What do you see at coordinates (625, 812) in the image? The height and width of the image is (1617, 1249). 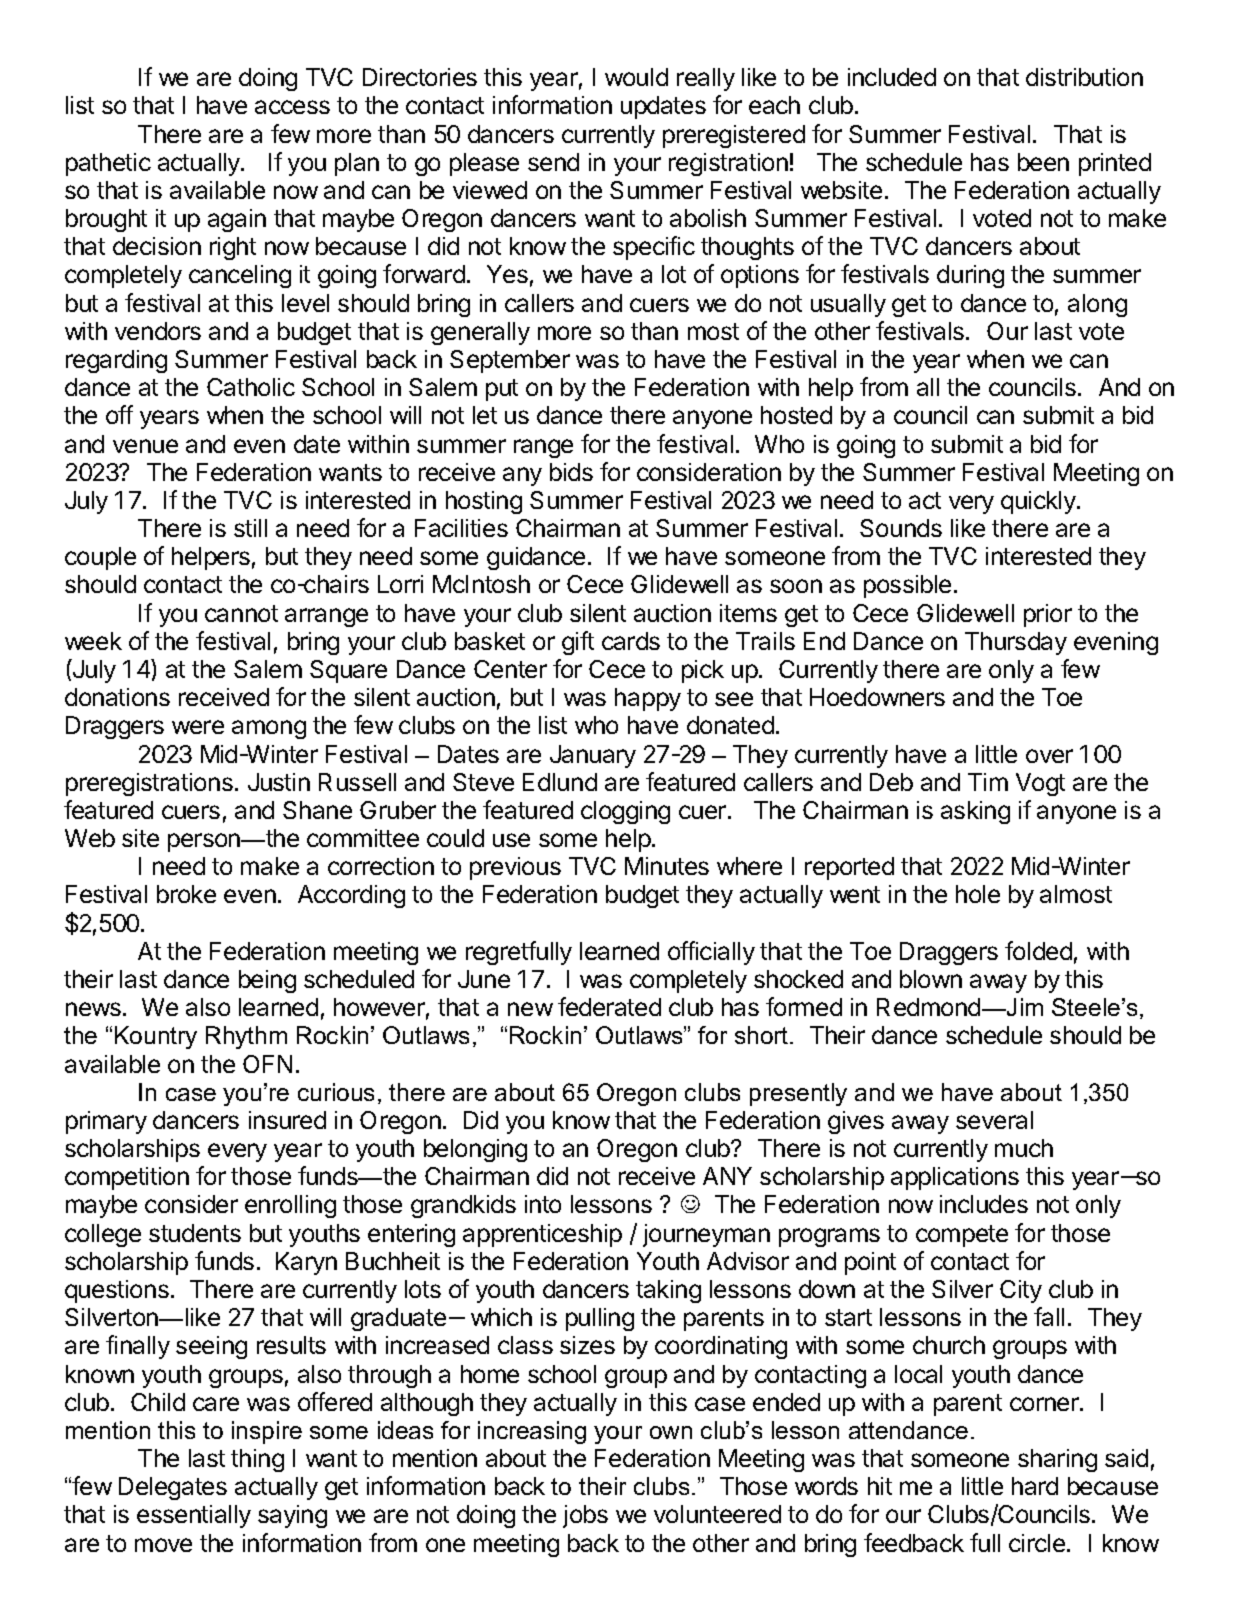 I see `clogging` at bounding box center [625, 812].
